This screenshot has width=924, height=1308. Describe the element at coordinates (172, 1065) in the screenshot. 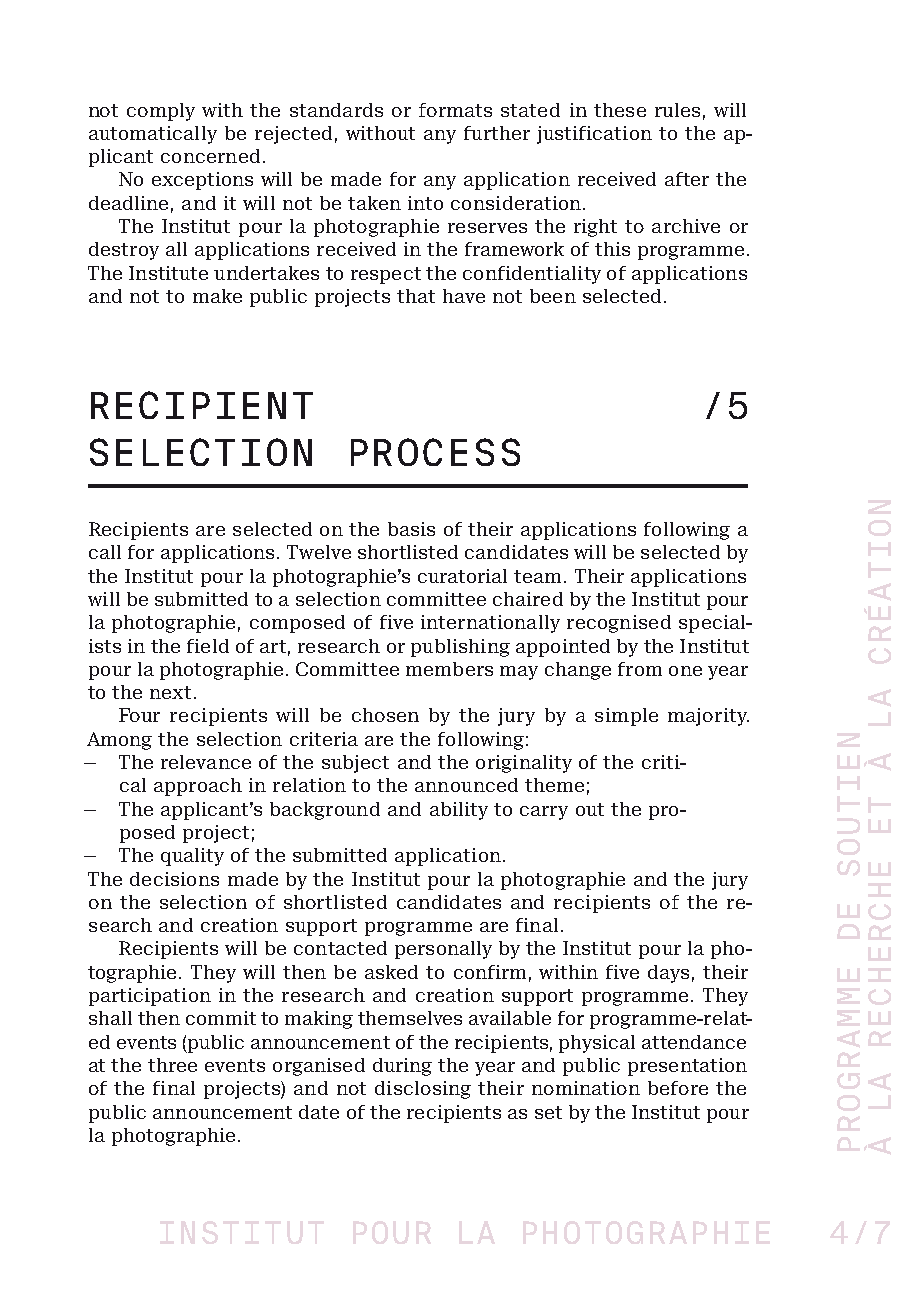

I see `three` at that location.
